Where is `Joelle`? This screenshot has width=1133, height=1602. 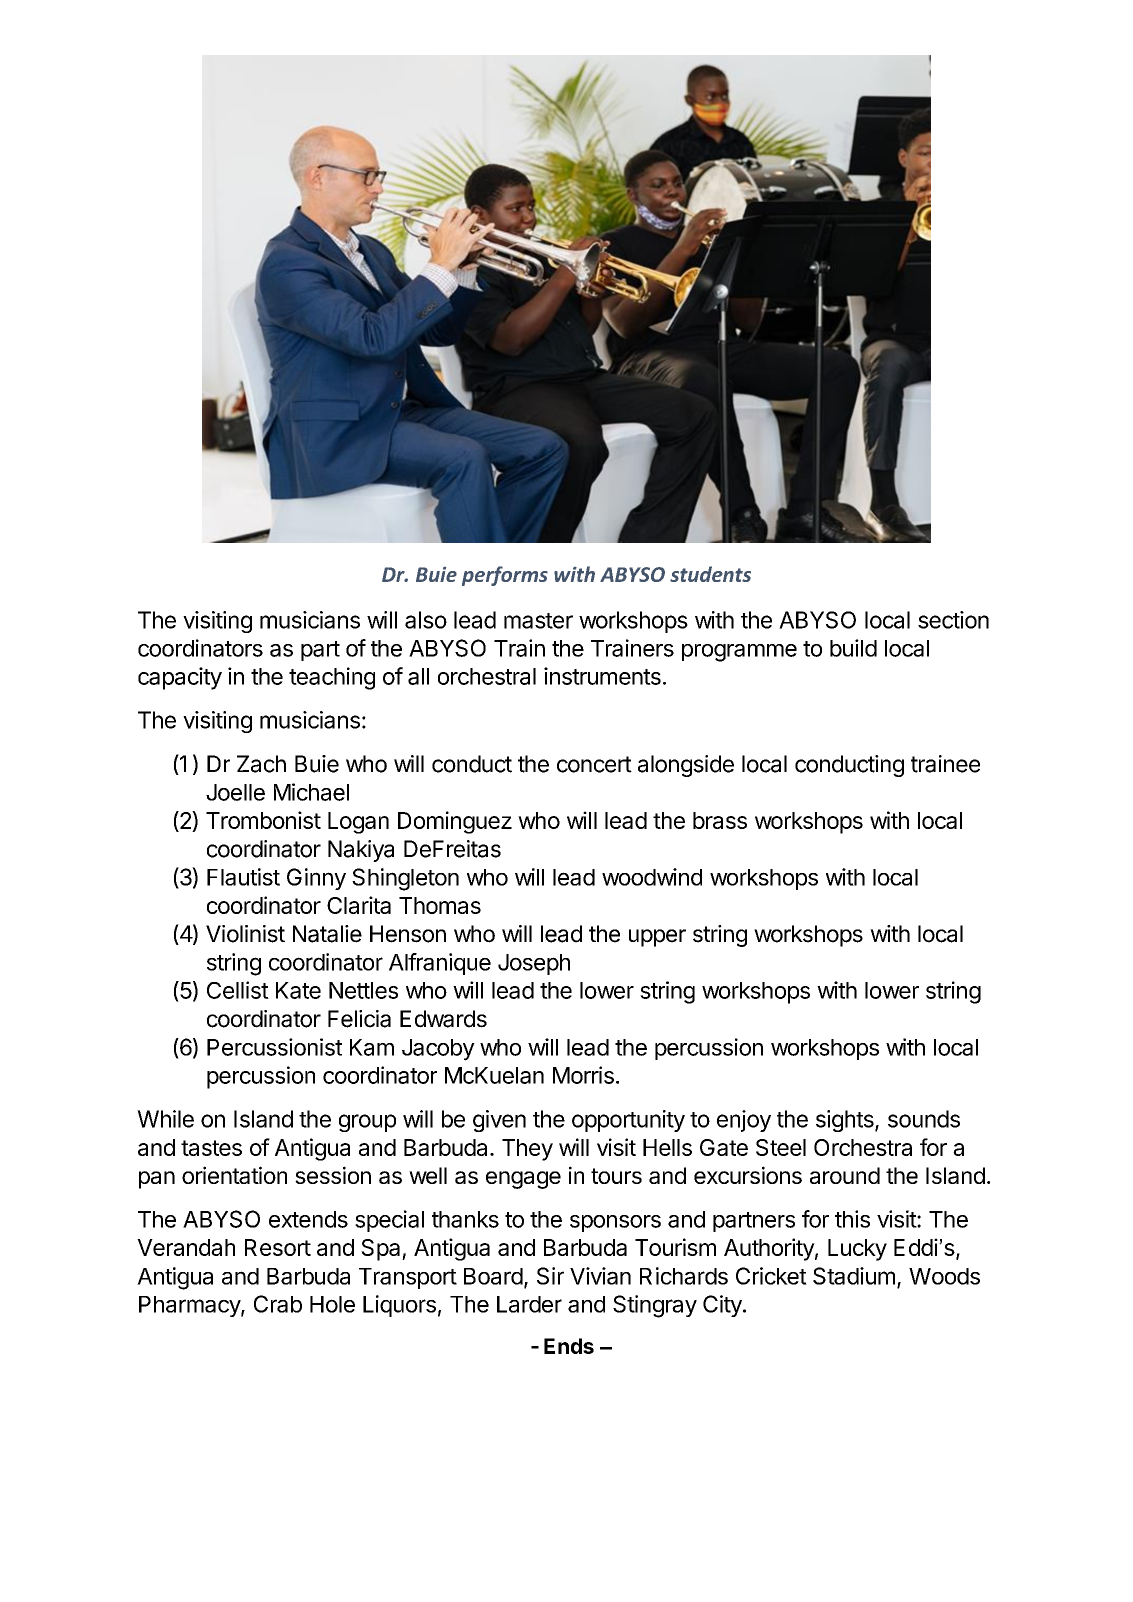 Joelle is located at coordinates (235, 792).
